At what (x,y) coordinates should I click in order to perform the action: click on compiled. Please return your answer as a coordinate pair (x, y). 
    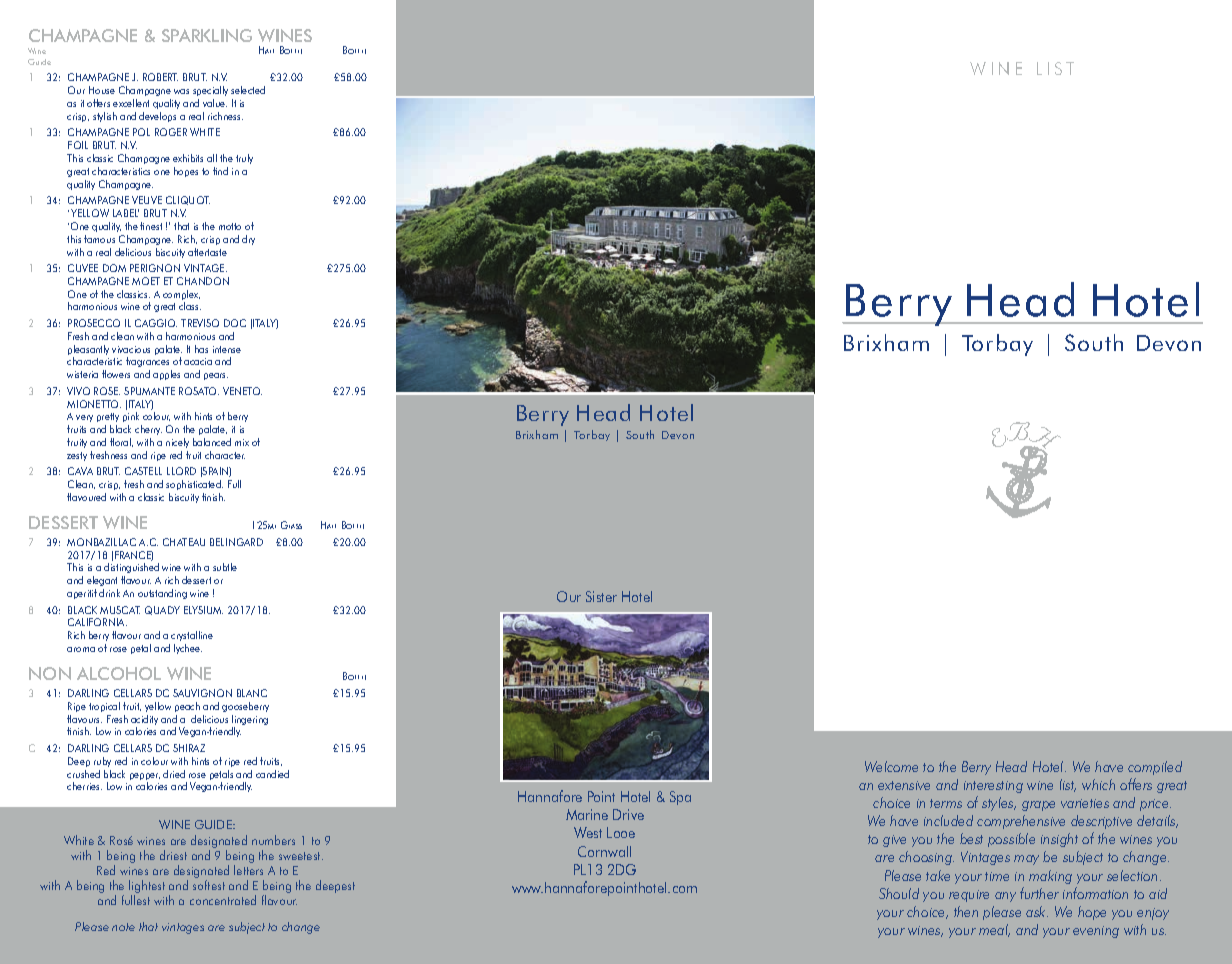
    Looking at the image, I should click on (1155, 768).
